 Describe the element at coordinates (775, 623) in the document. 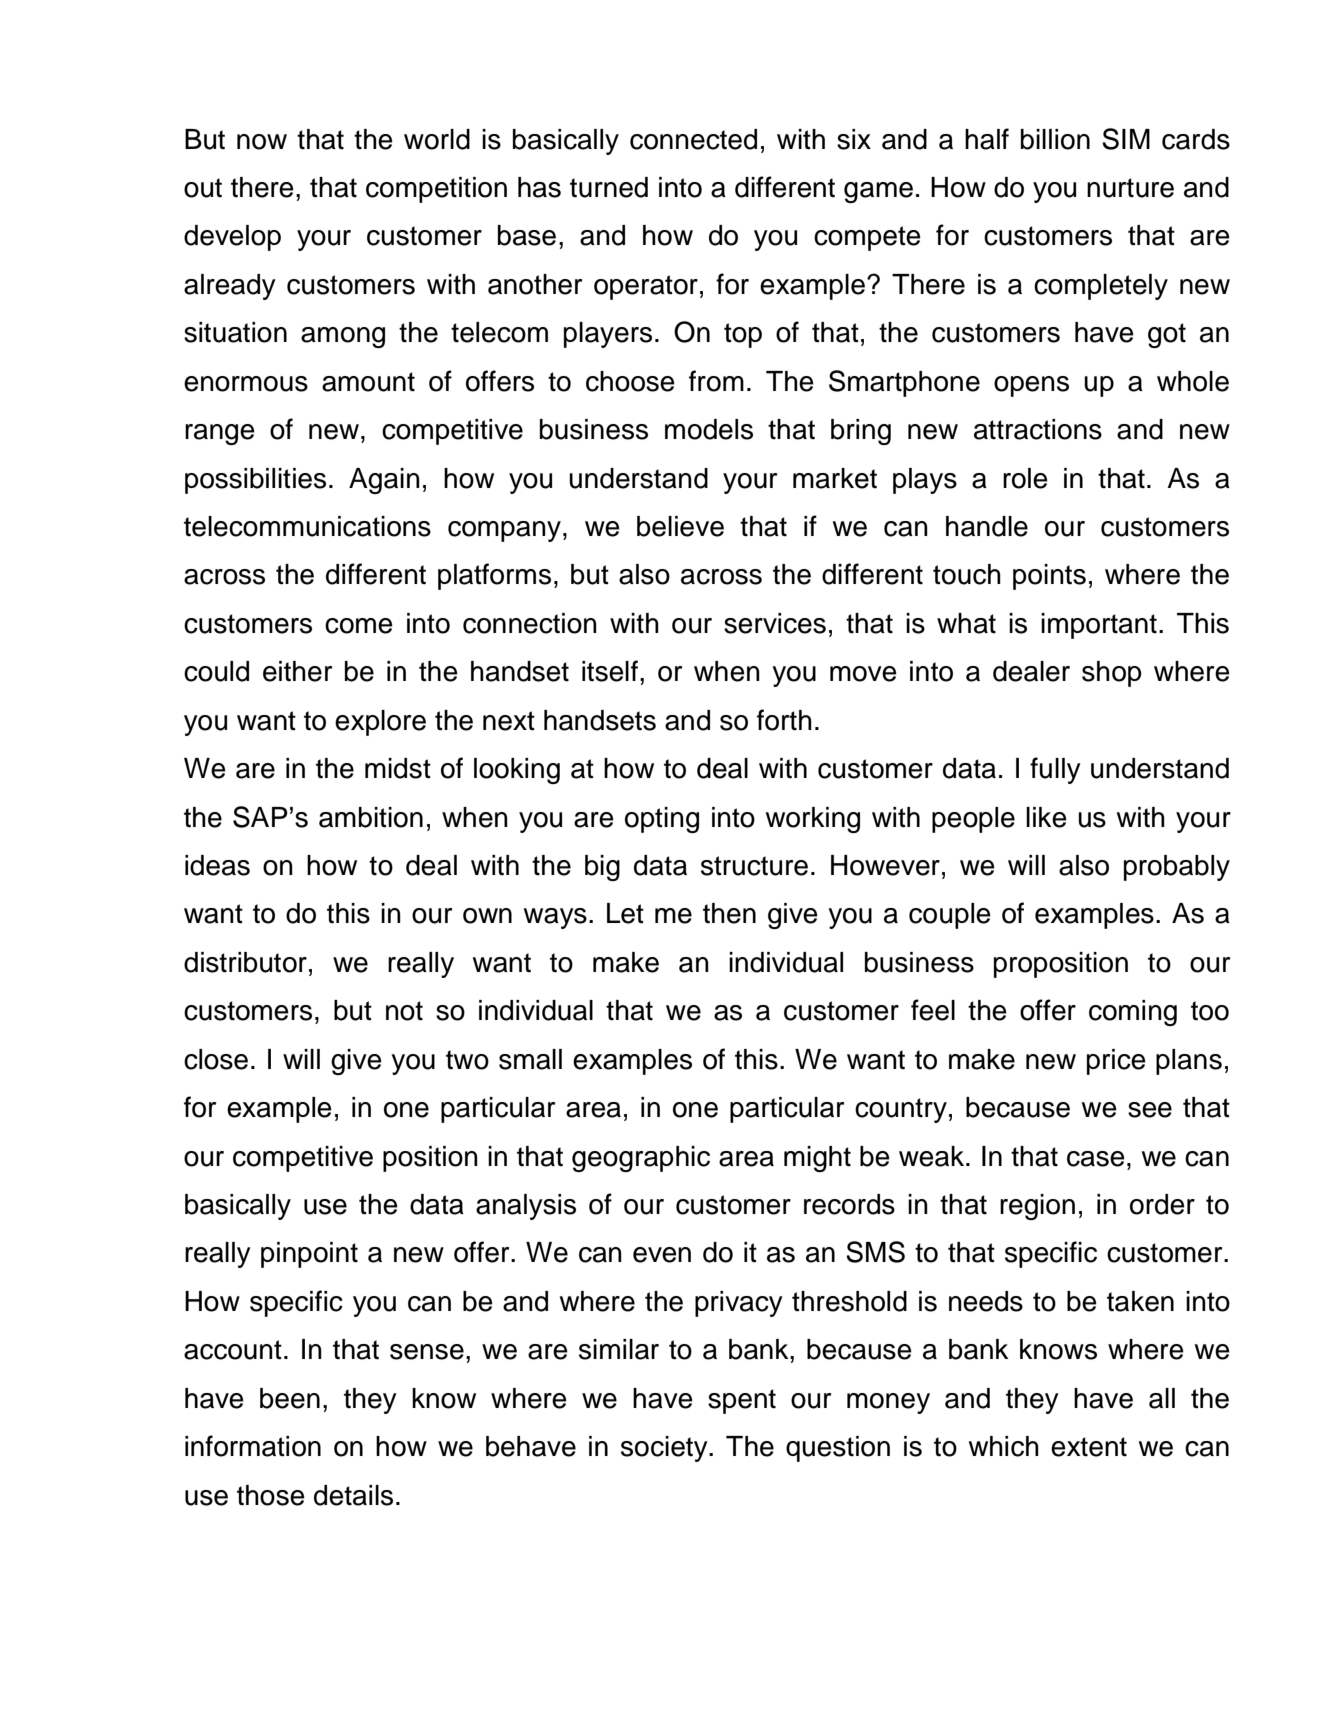

I see `services` at that location.
